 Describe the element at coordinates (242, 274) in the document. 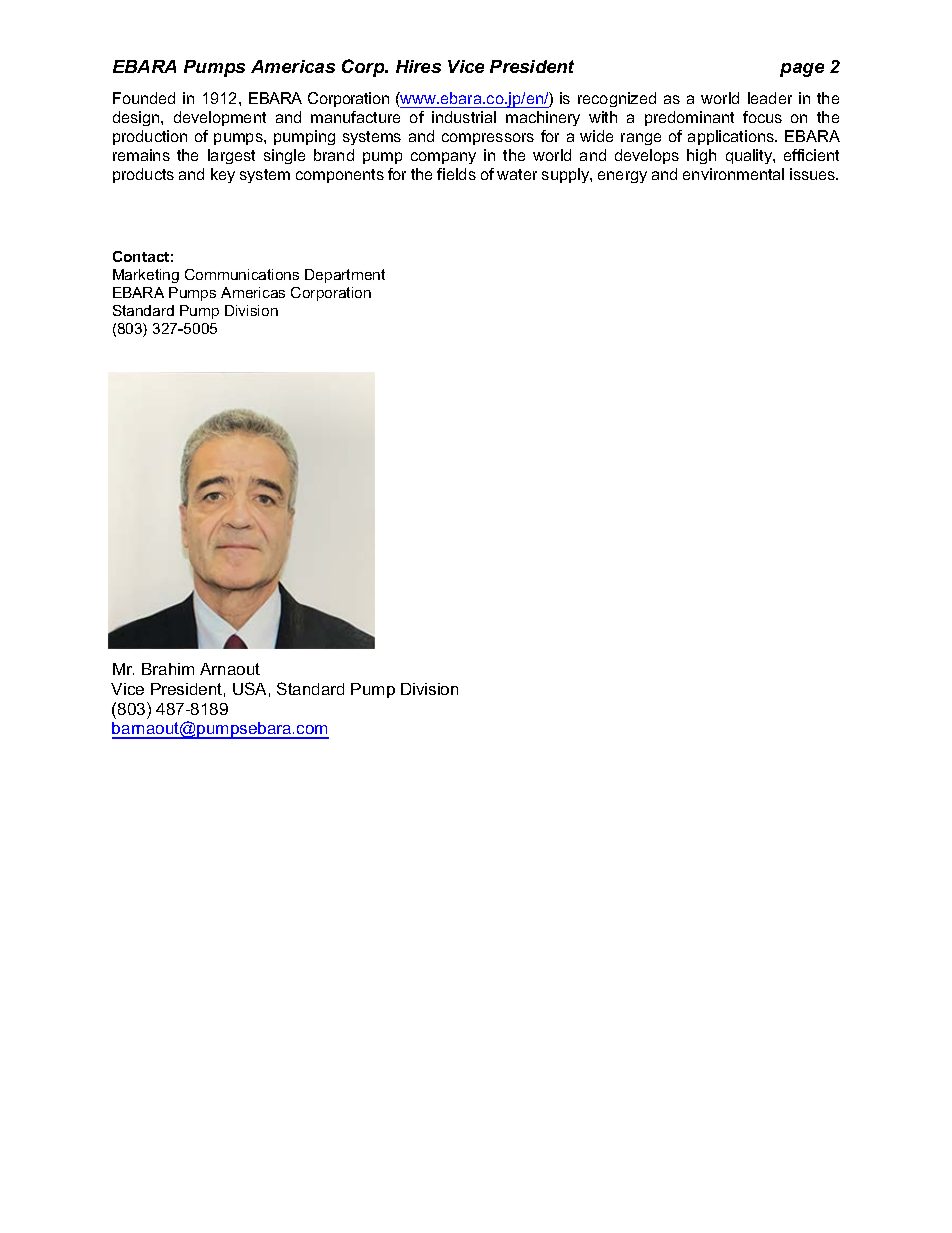

I see `Communications` at that location.
